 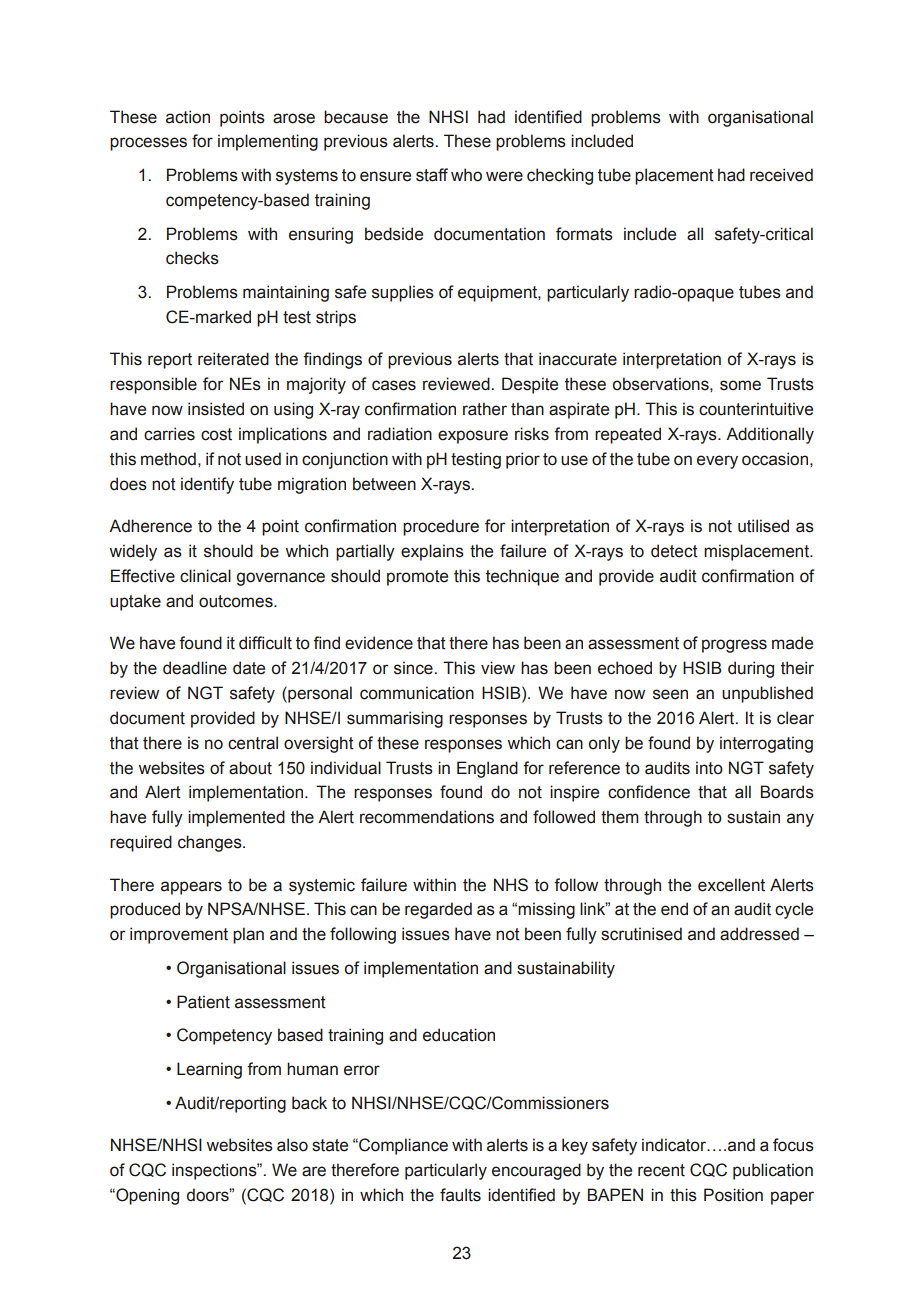 What do you see at coordinates (731, 885) in the document?
I see `excellent` at bounding box center [731, 885].
